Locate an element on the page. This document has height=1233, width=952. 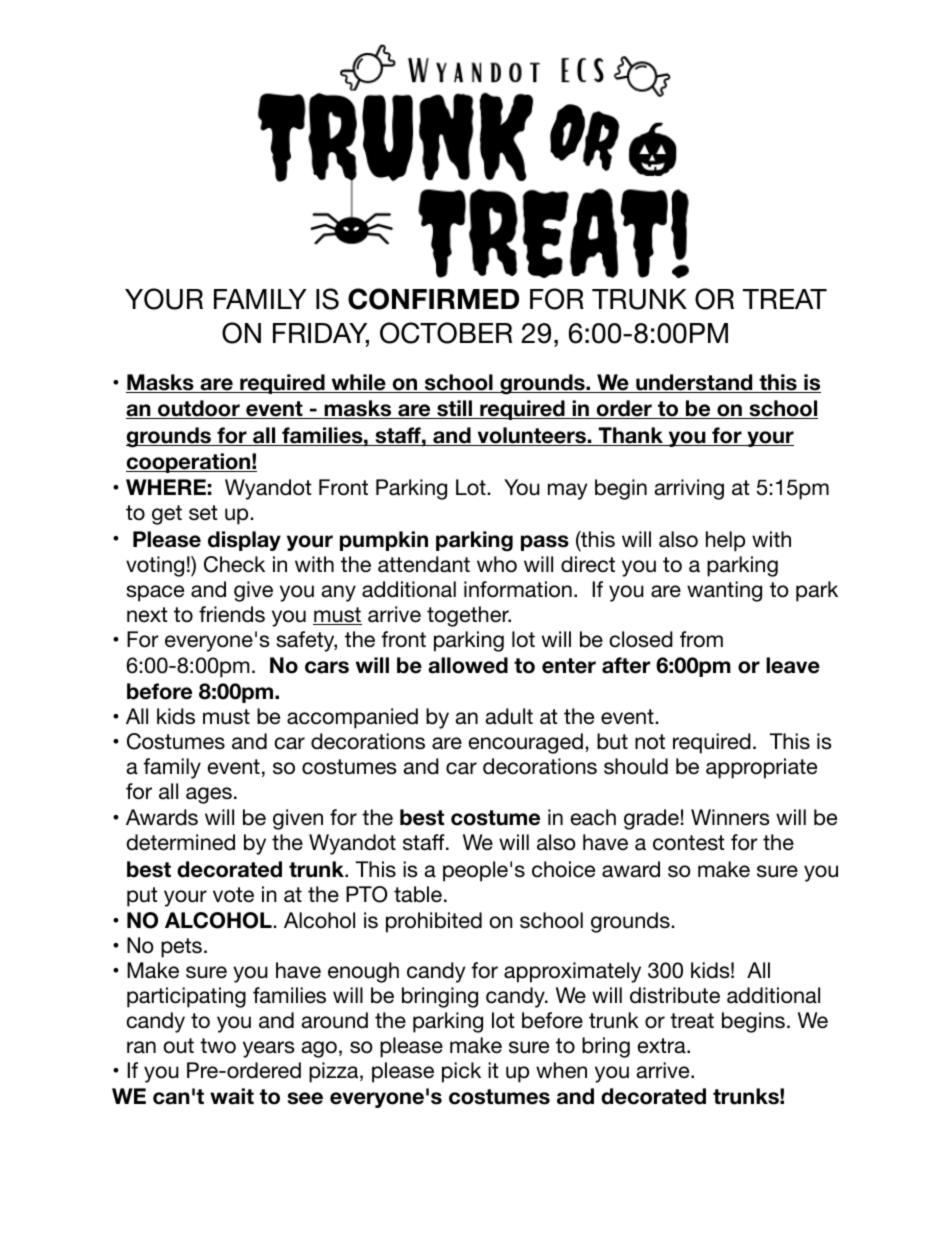
wait is located at coordinates (232, 1096).
